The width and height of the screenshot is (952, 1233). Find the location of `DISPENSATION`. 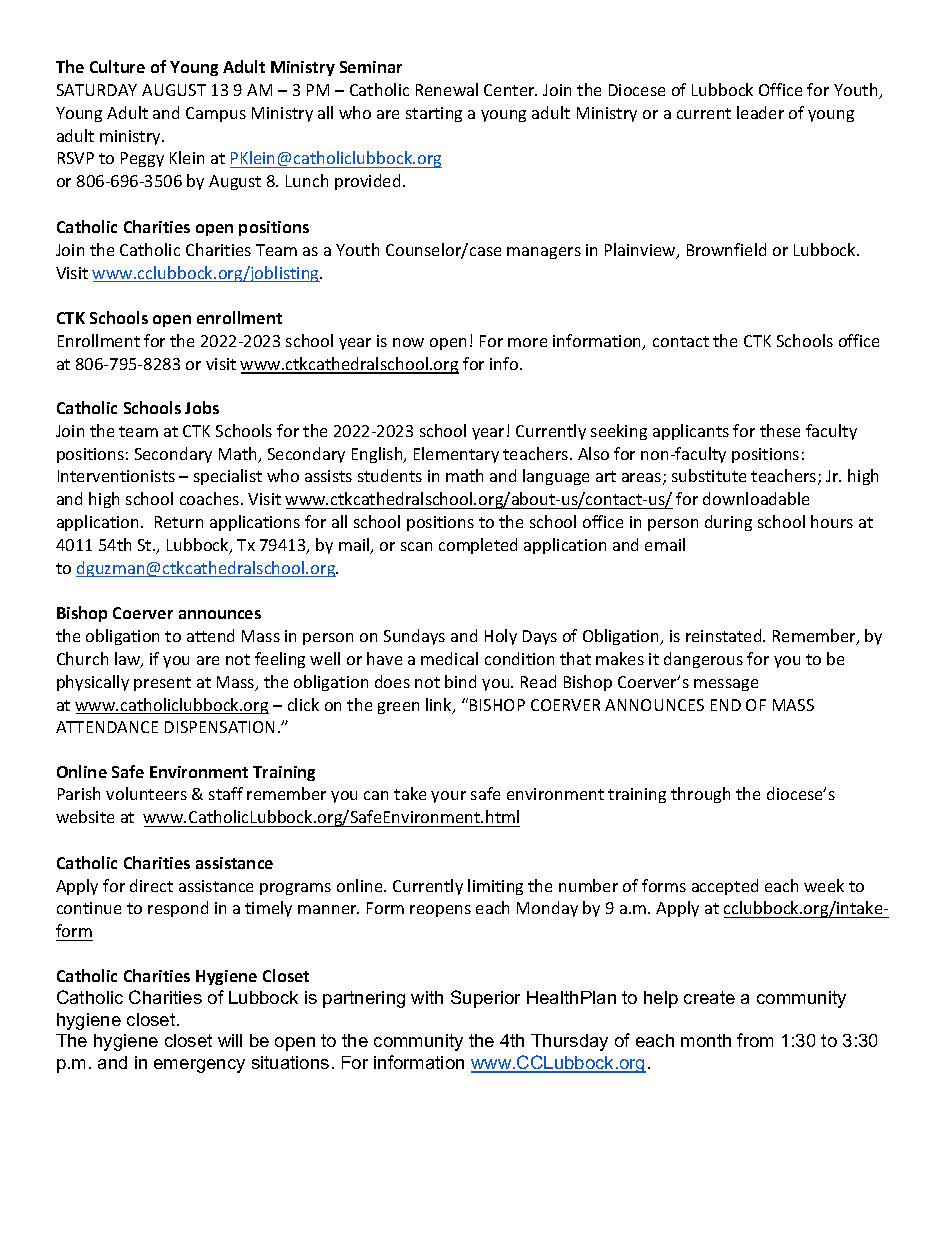

DISPENSATION is located at coordinates (219, 727).
